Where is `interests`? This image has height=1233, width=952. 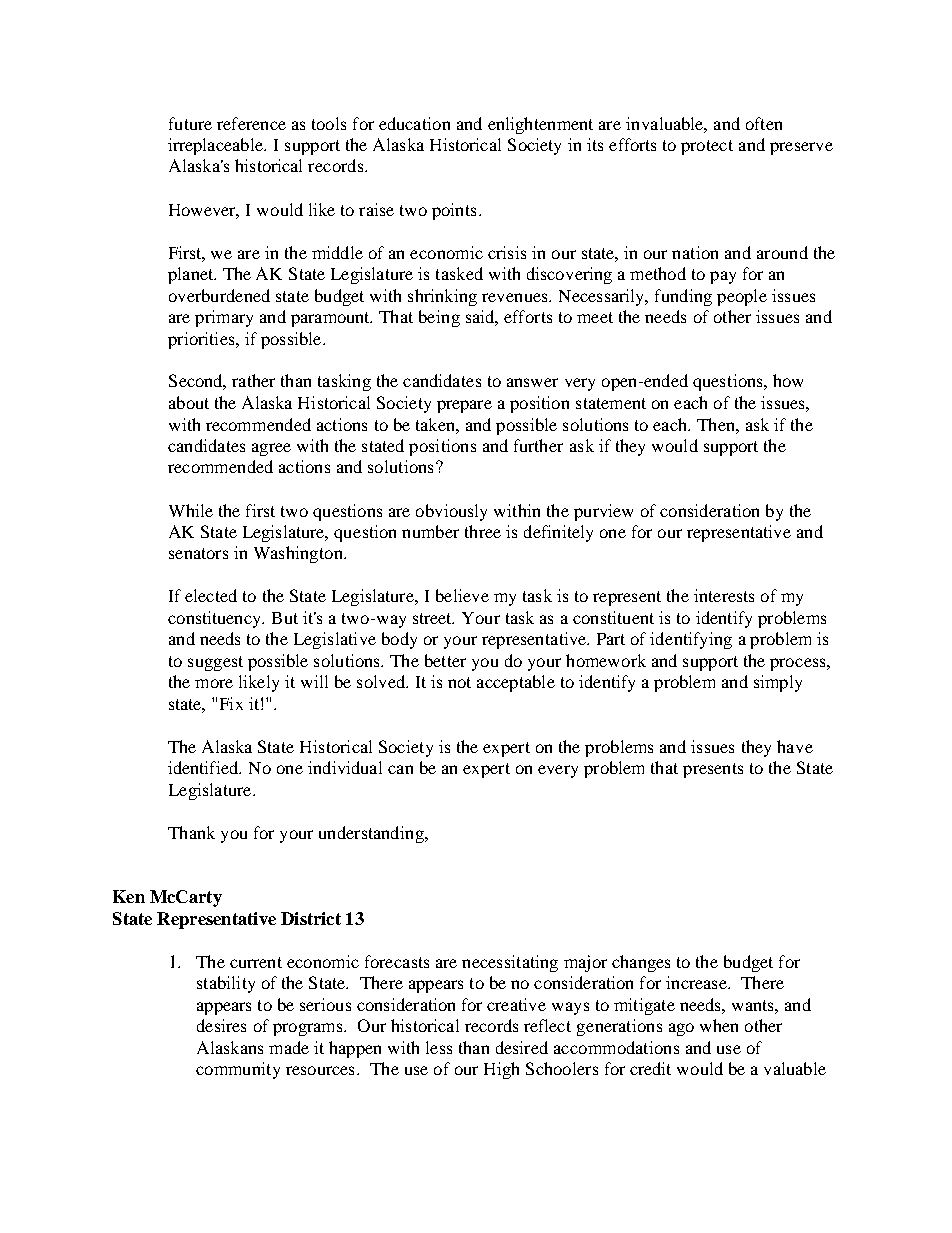 interests is located at coordinates (724, 595).
